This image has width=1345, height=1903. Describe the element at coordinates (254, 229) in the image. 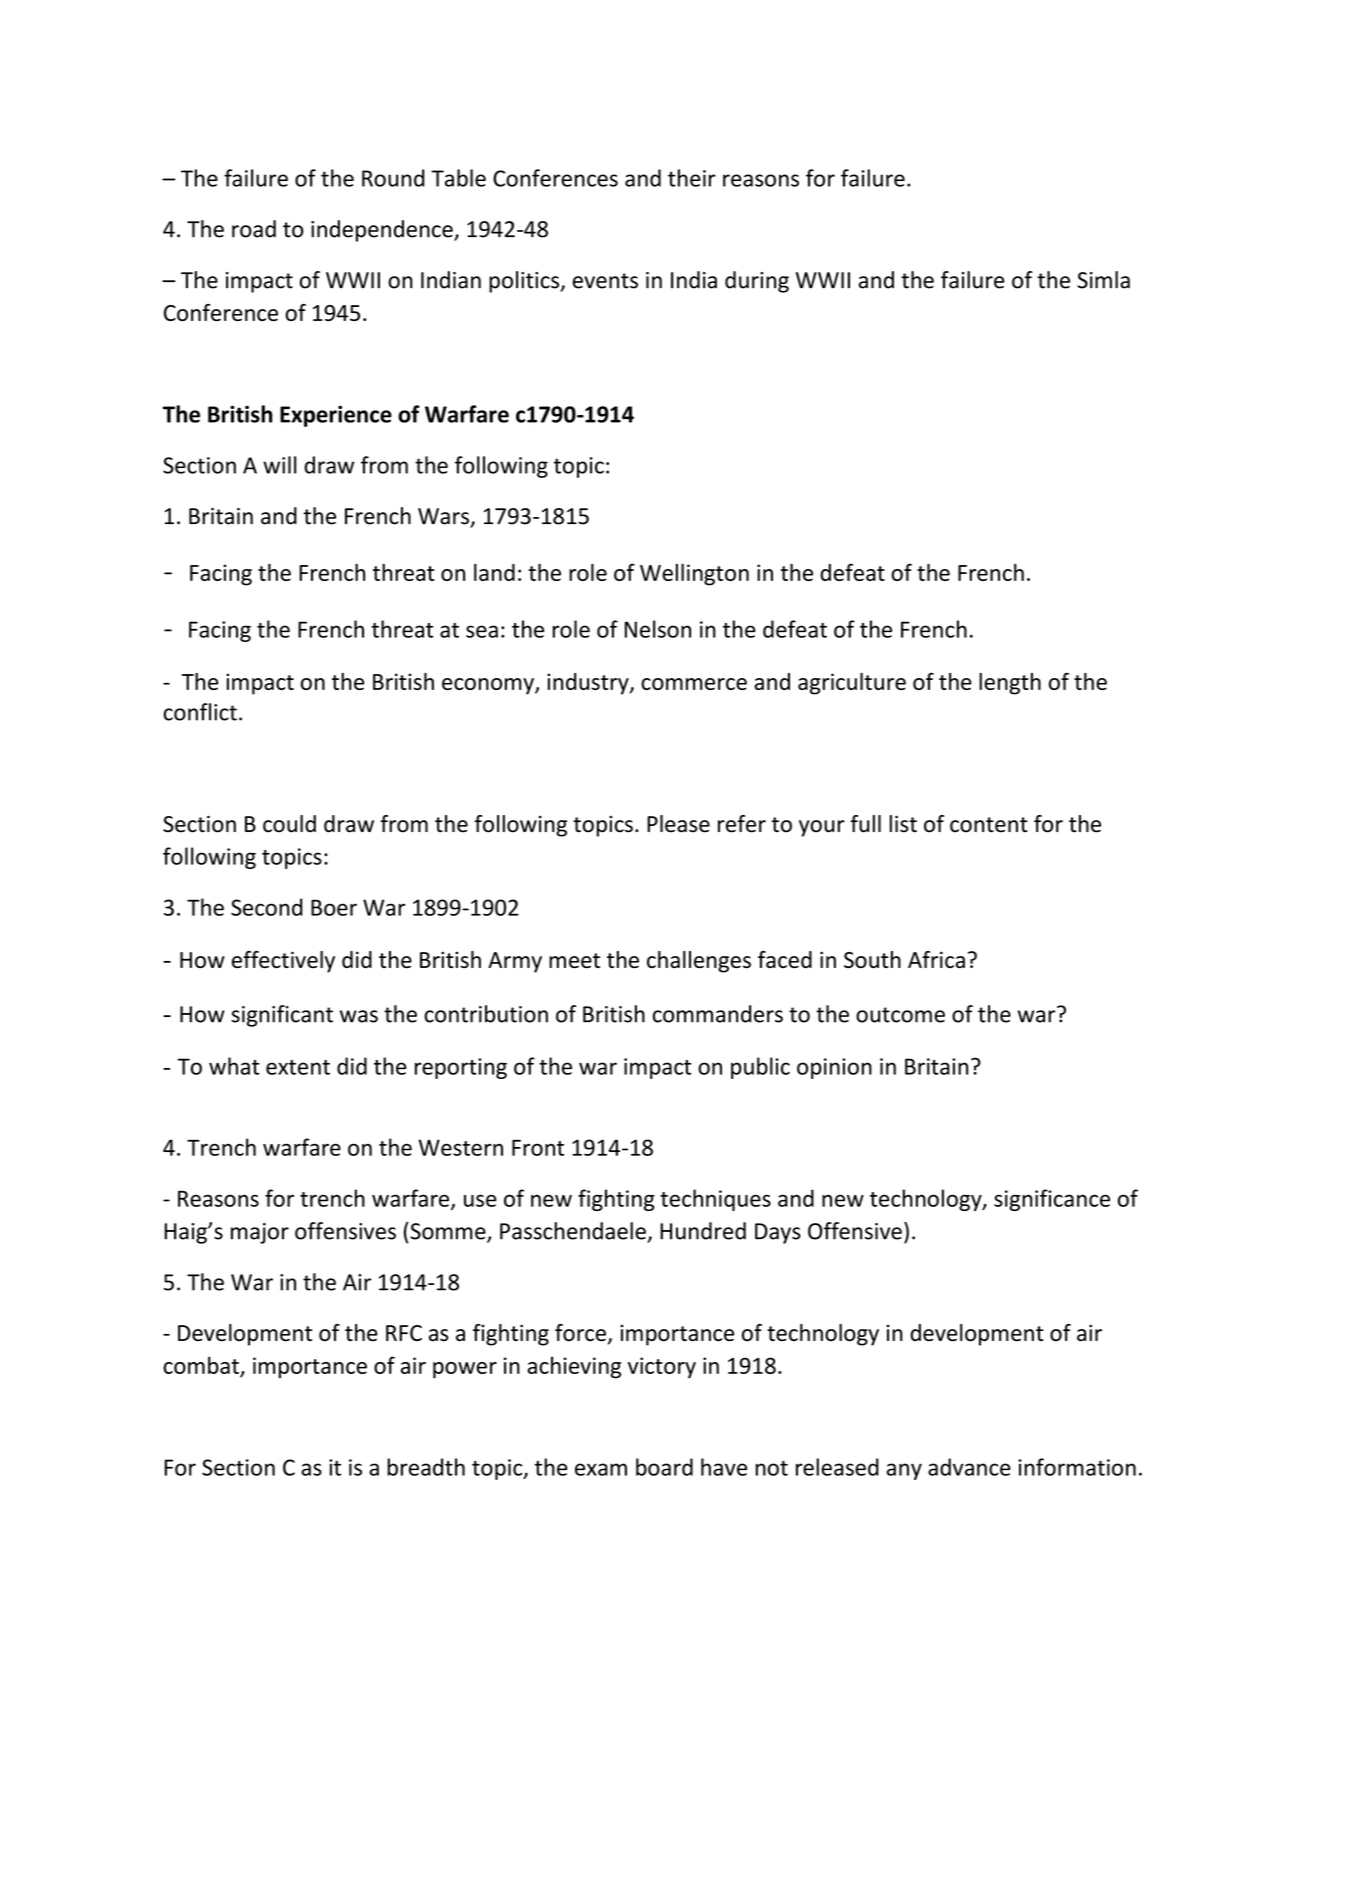

I see `road` at that location.
